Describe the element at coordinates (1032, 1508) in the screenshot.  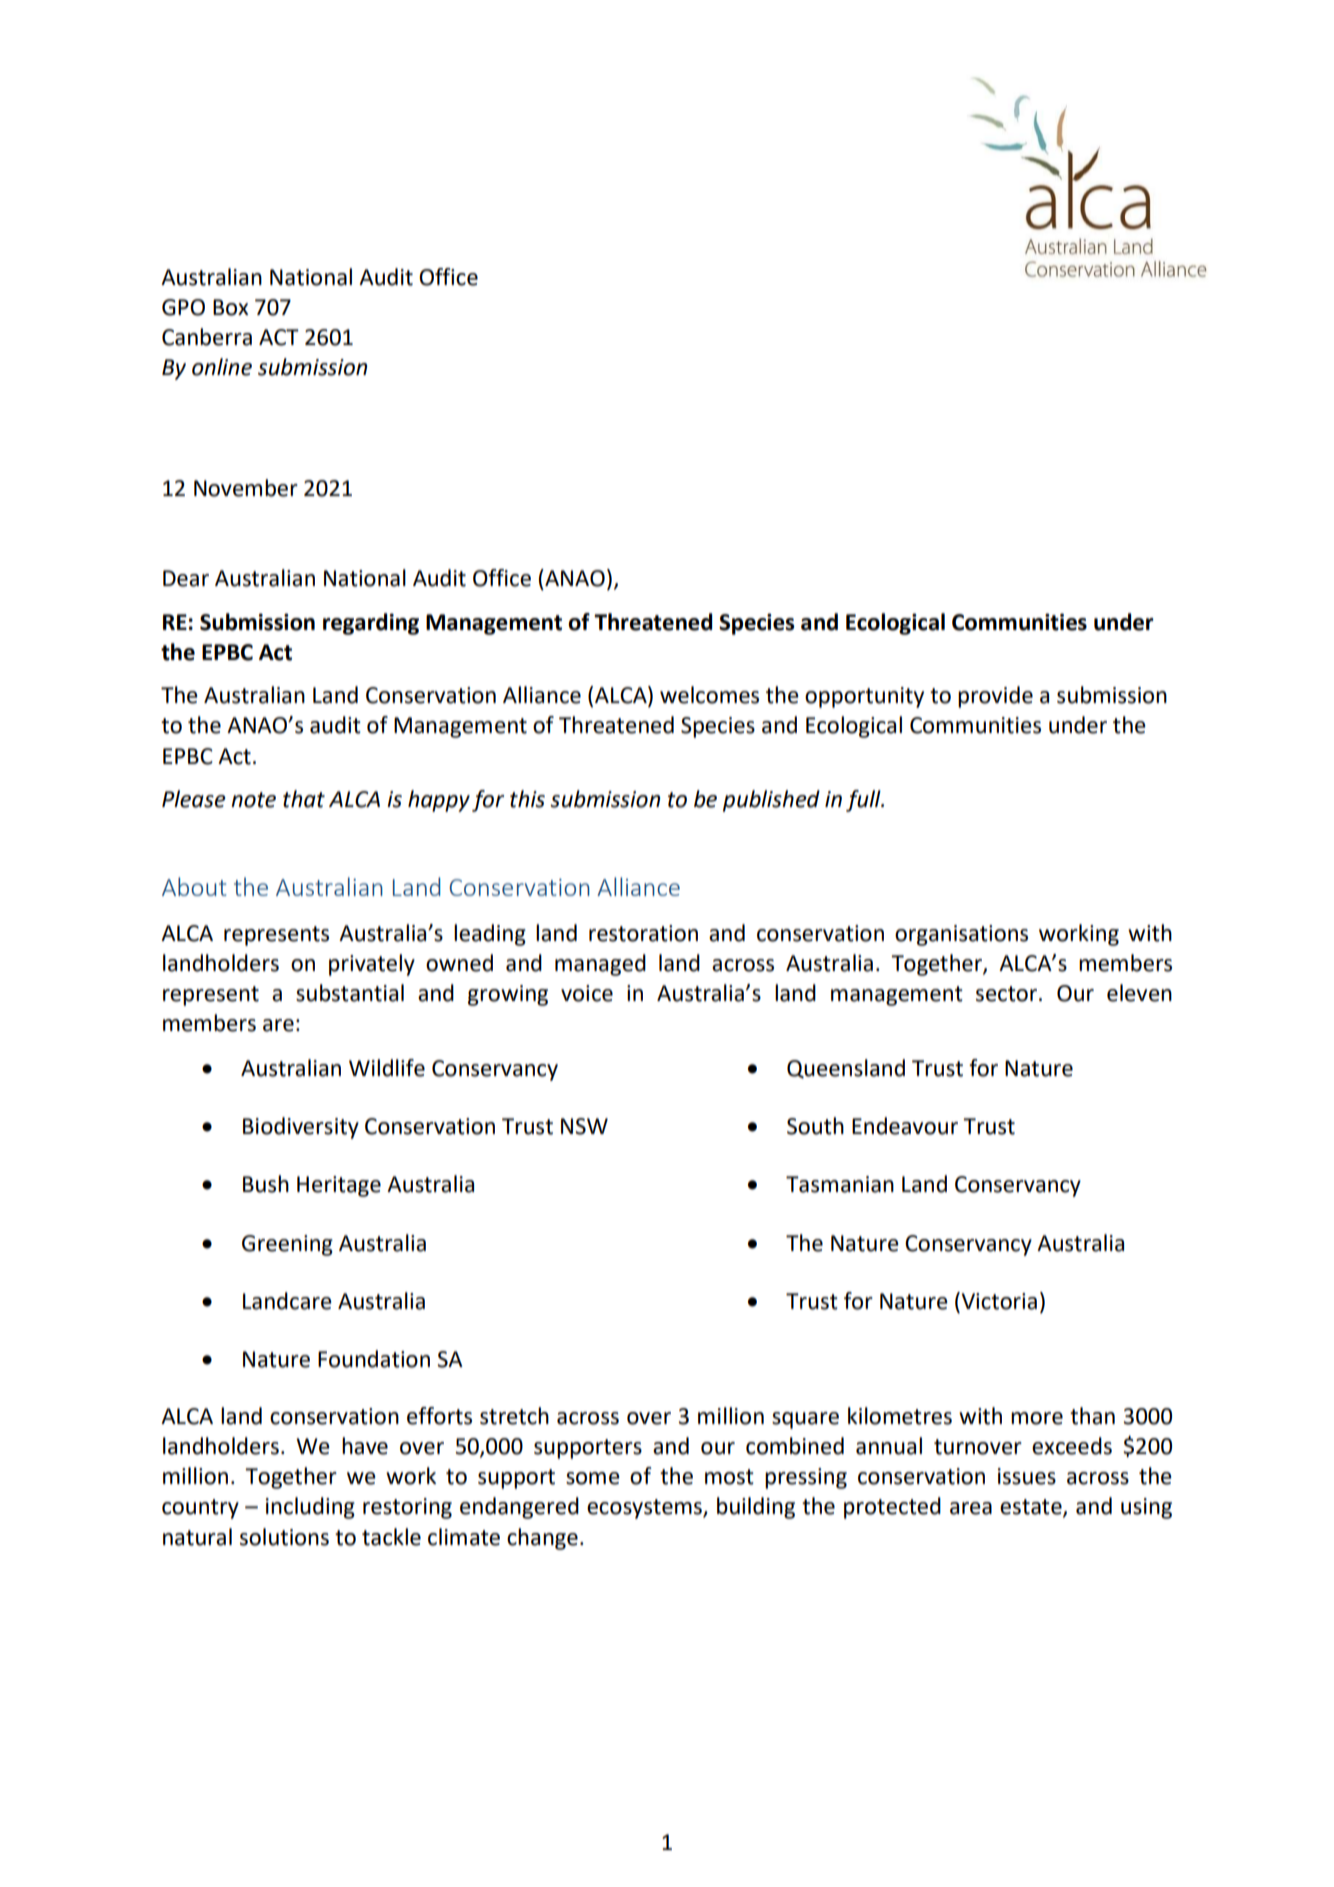
I see `estate` at that location.
